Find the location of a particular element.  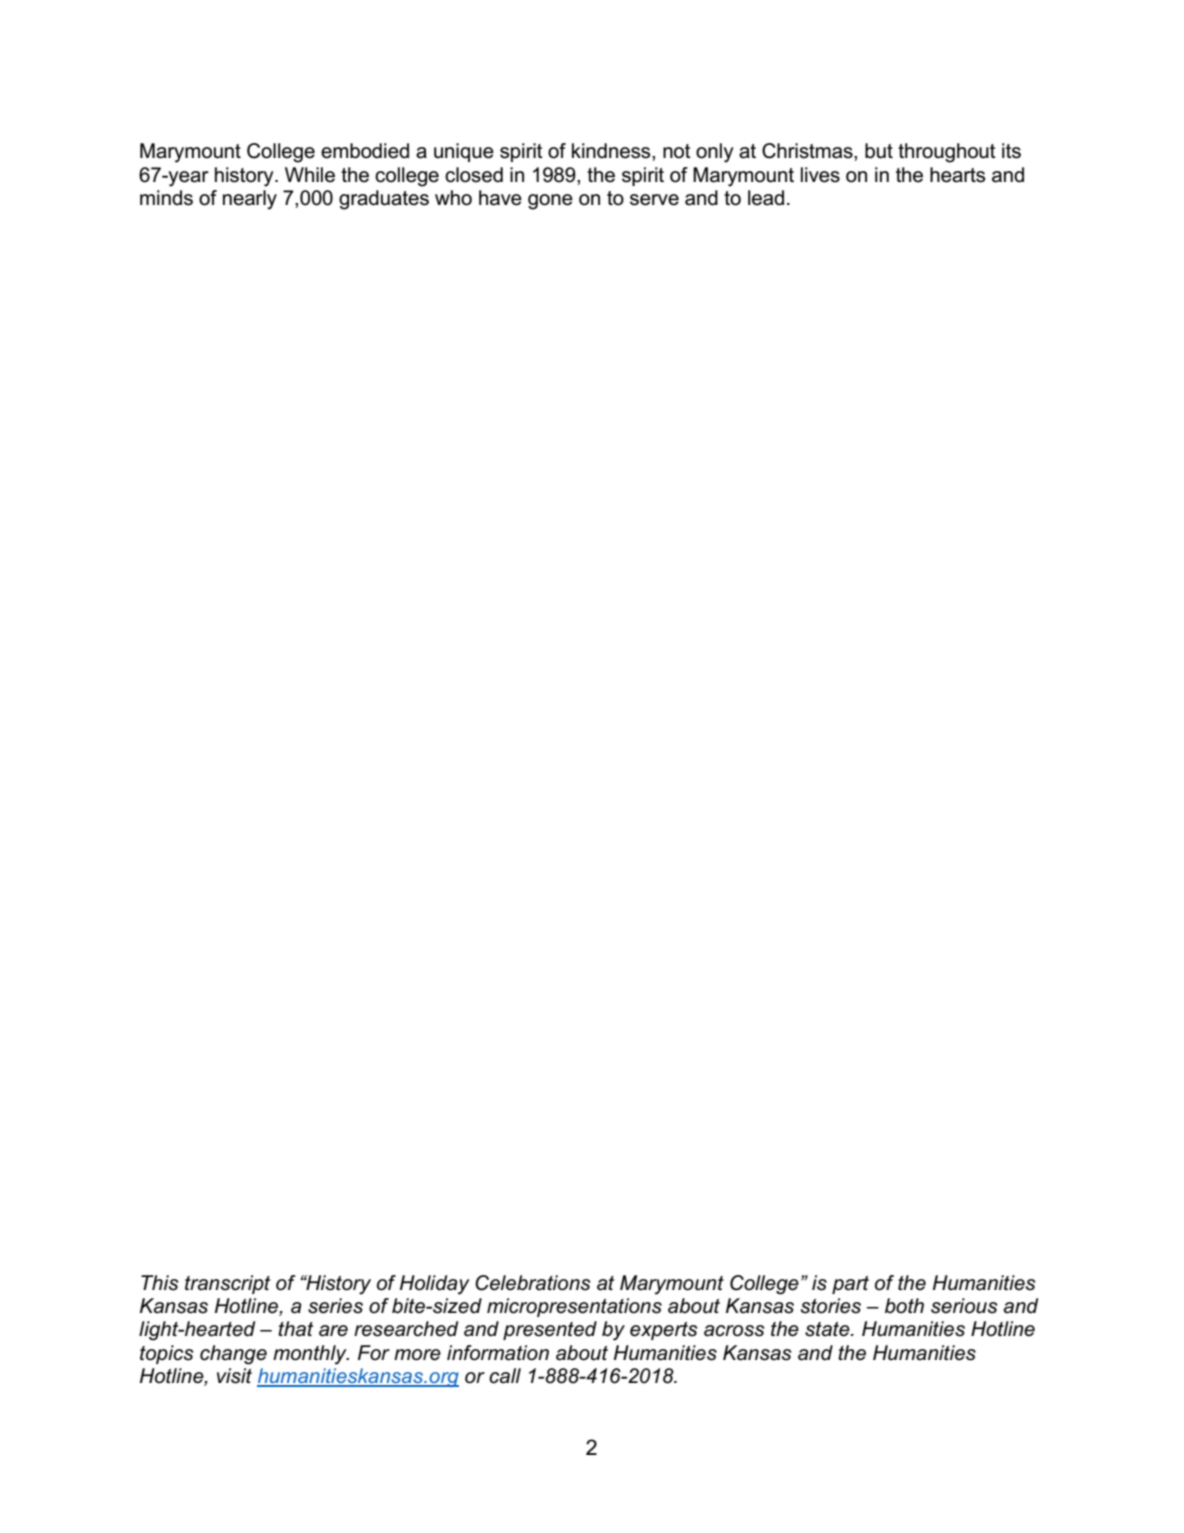

gone is located at coordinates (550, 202).
